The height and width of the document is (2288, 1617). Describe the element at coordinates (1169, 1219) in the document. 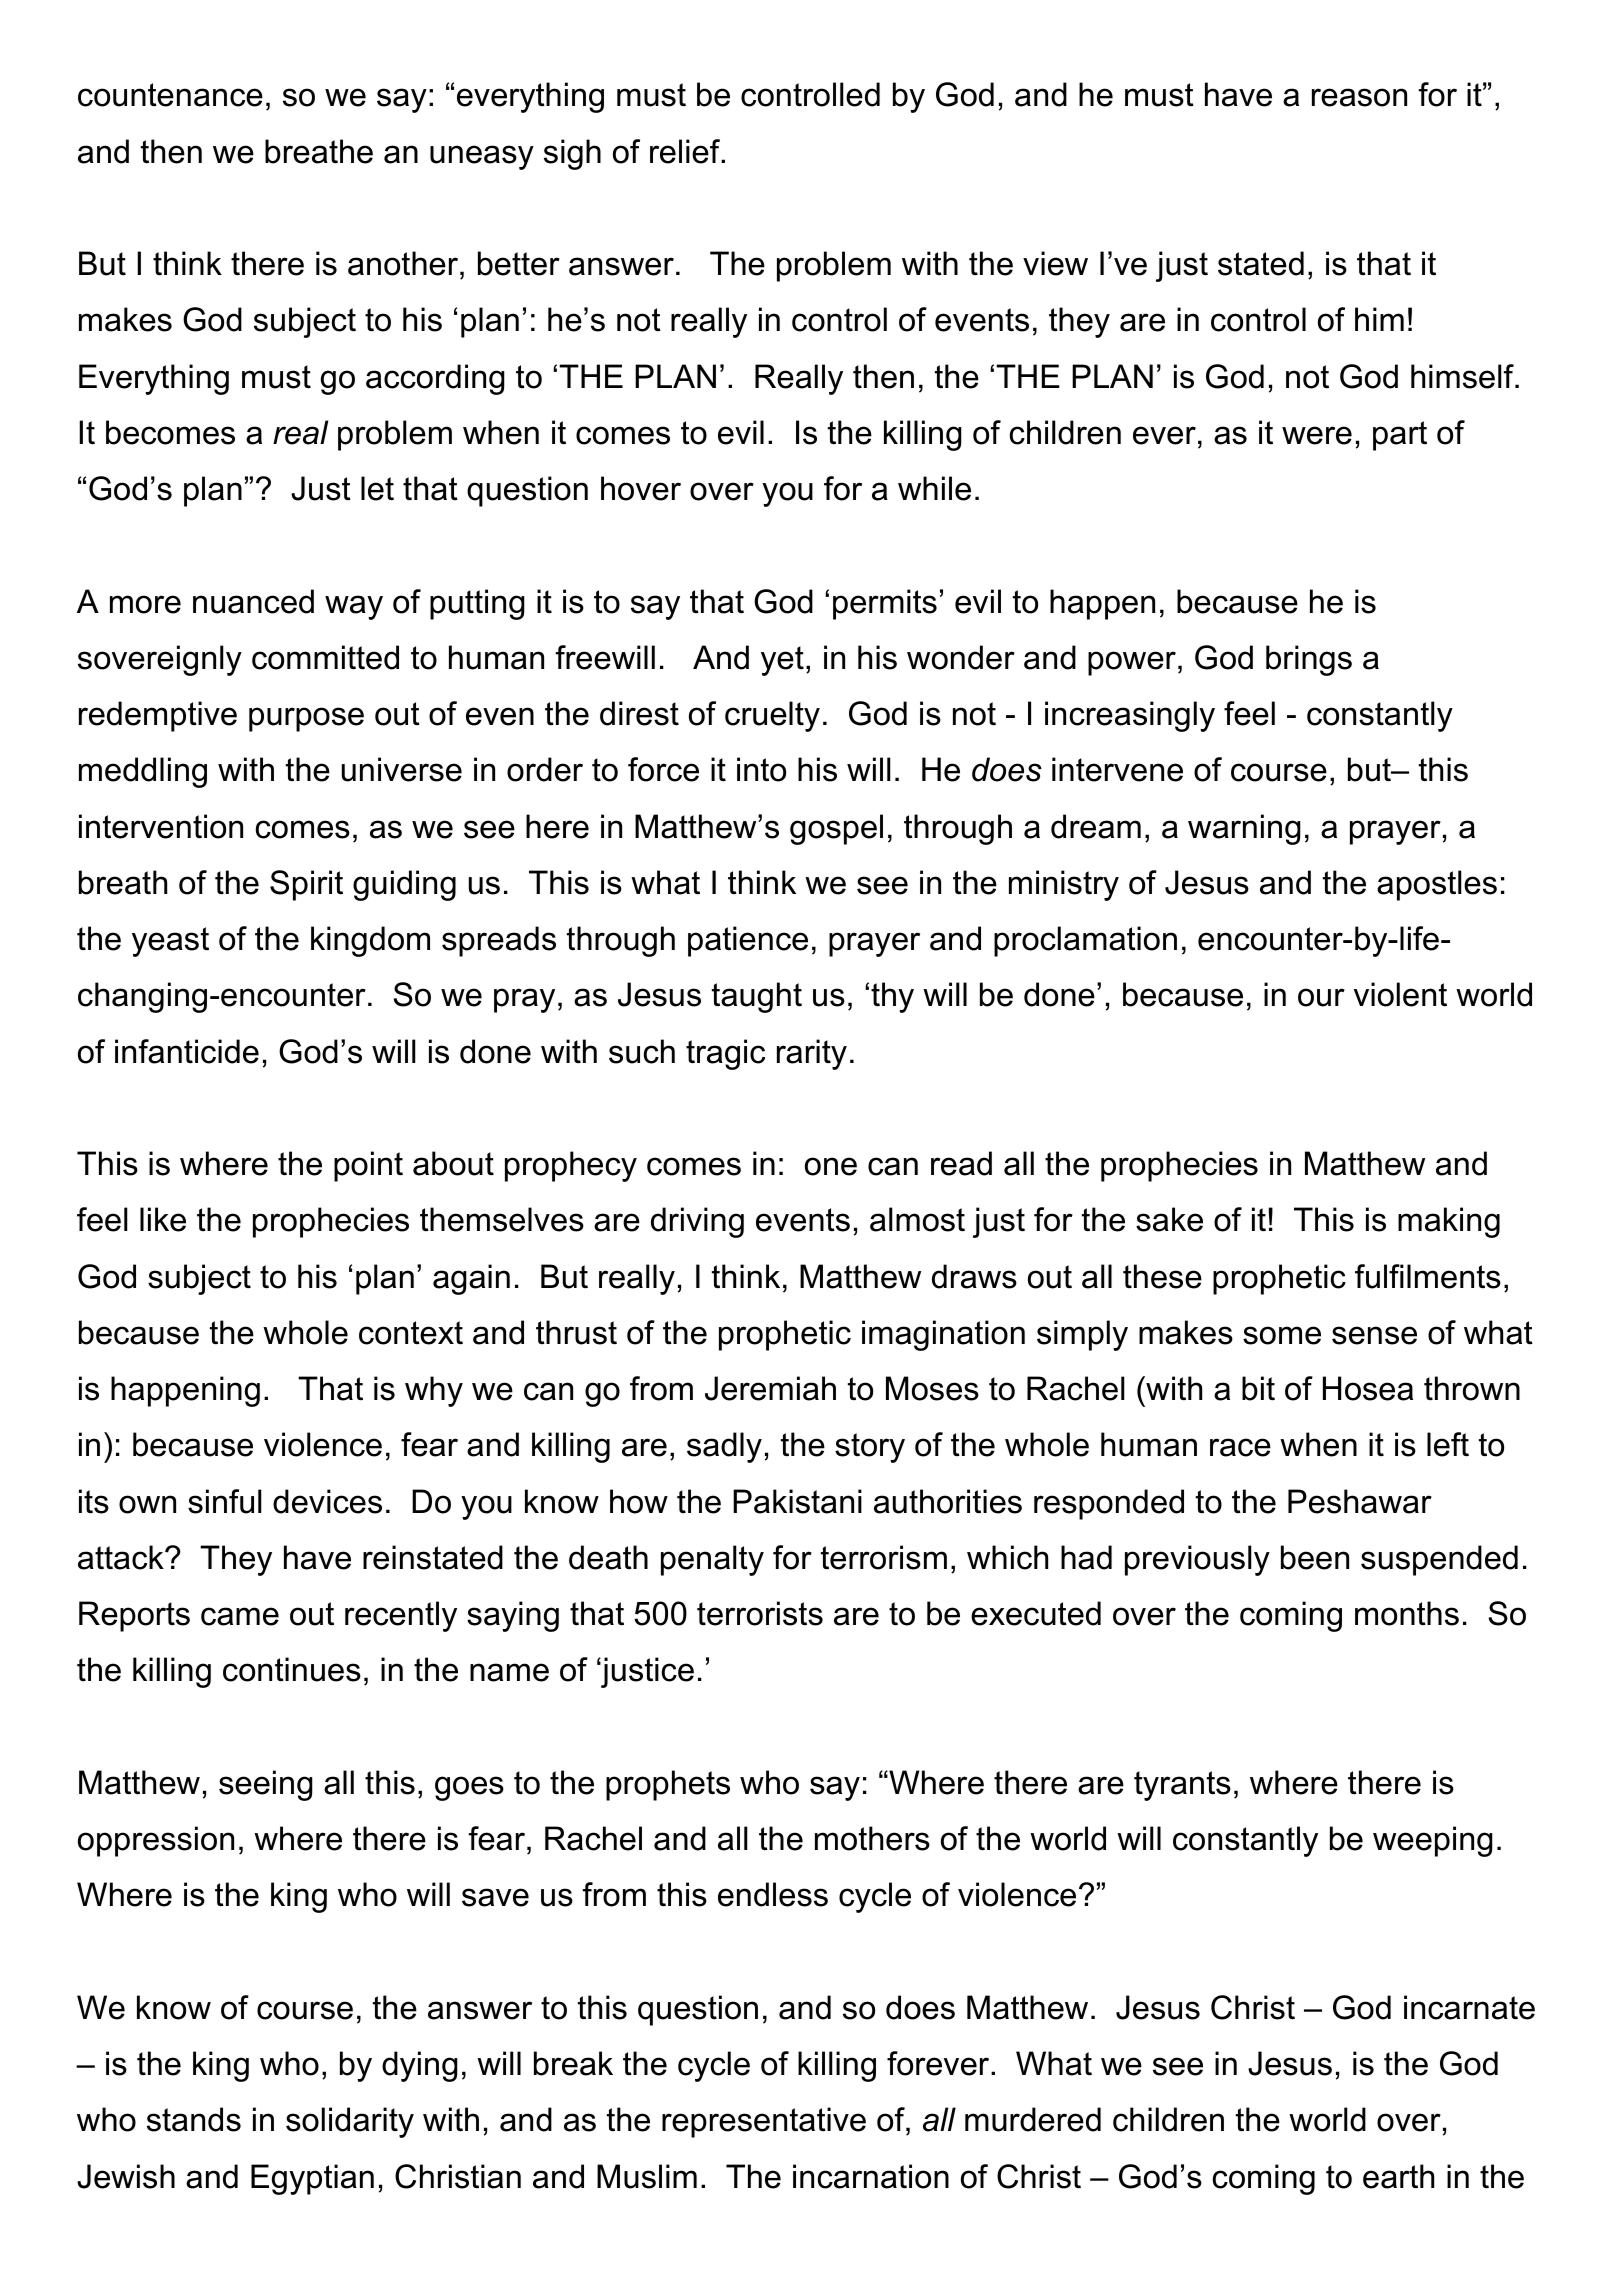

I see `sake` at that location.
